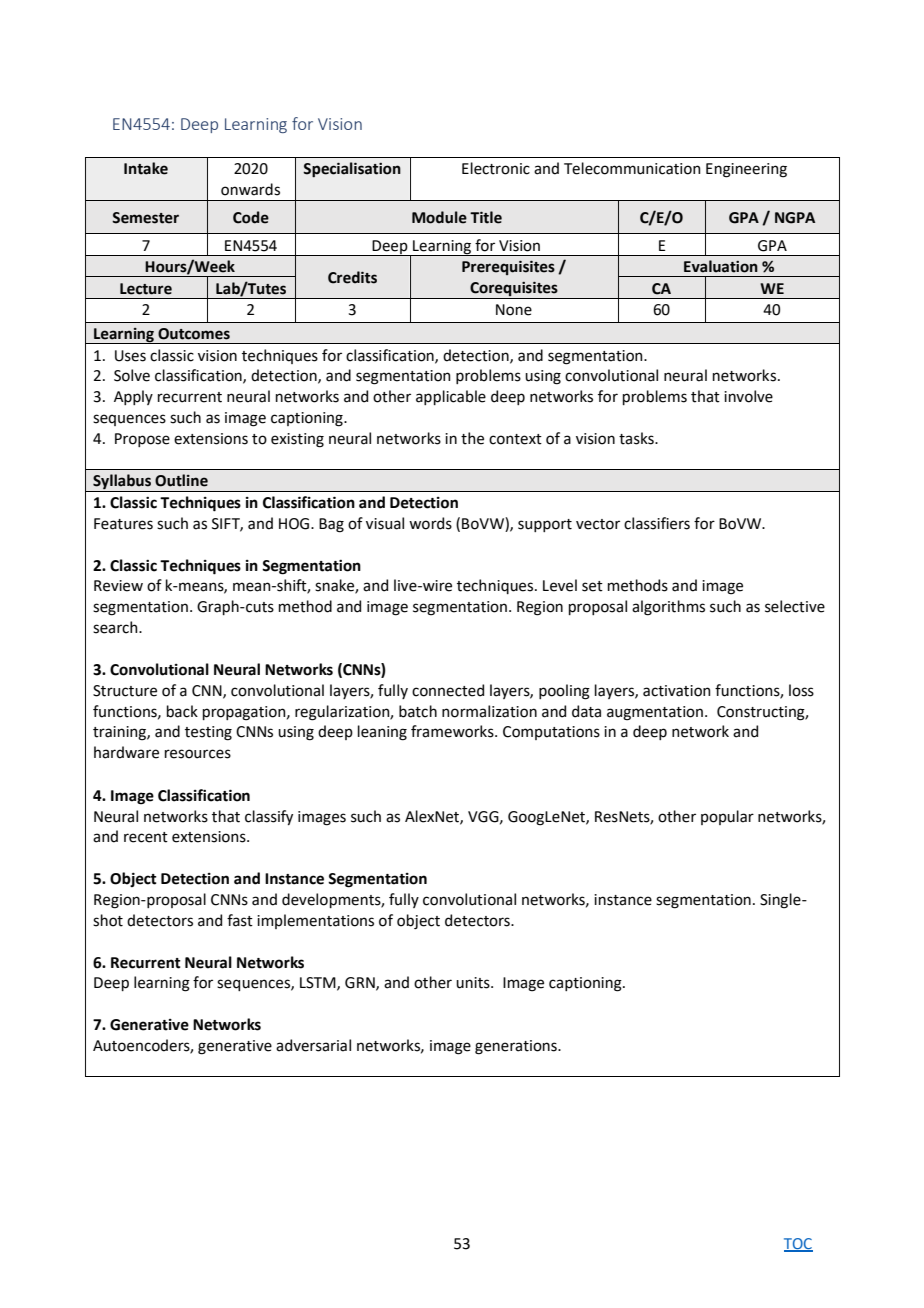 This screenshot has height=1308, width=924. What do you see at coordinates (798, 1244) in the screenshot?
I see `TOC` at bounding box center [798, 1244].
